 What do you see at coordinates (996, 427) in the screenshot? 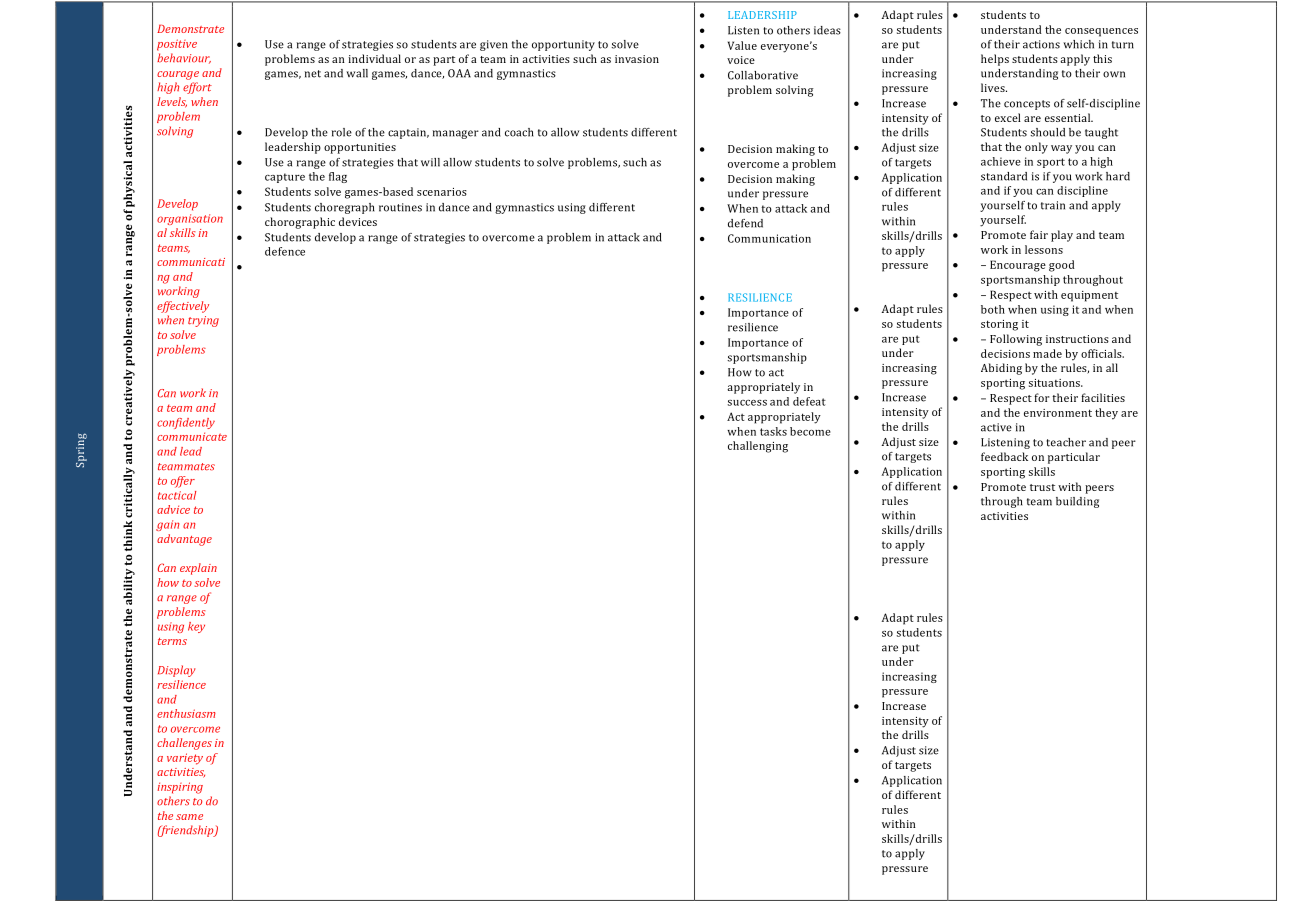
I see `active` at bounding box center [996, 427].
